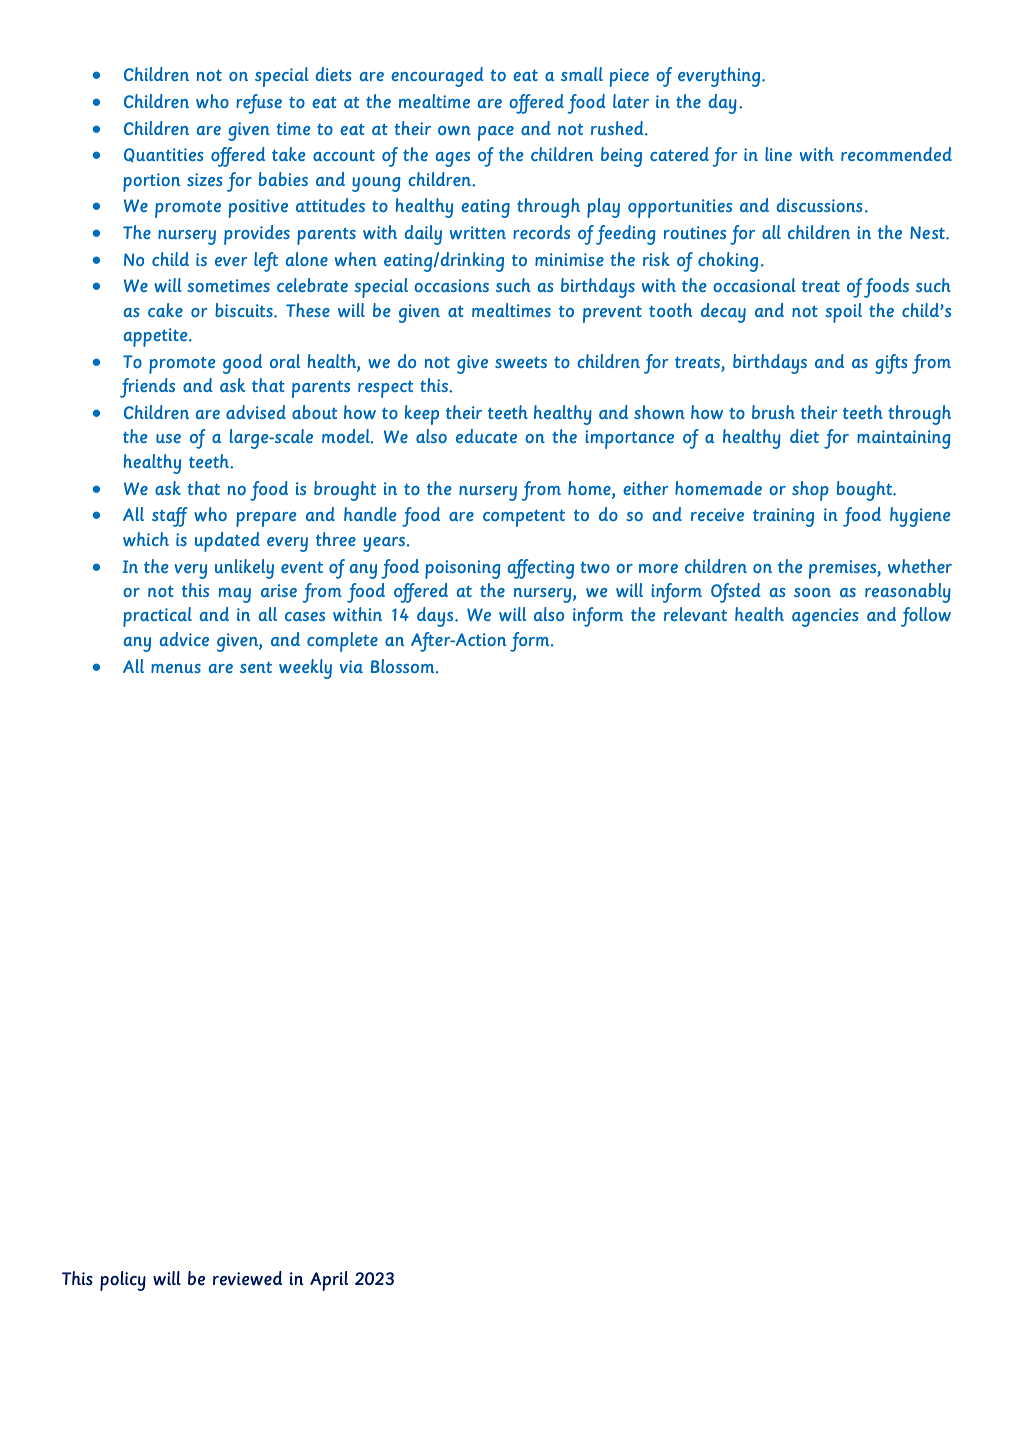 The width and height of the page is (1013, 1432). Describe the element at coordinates (351, 667) in the page. I see `via` at that location.
